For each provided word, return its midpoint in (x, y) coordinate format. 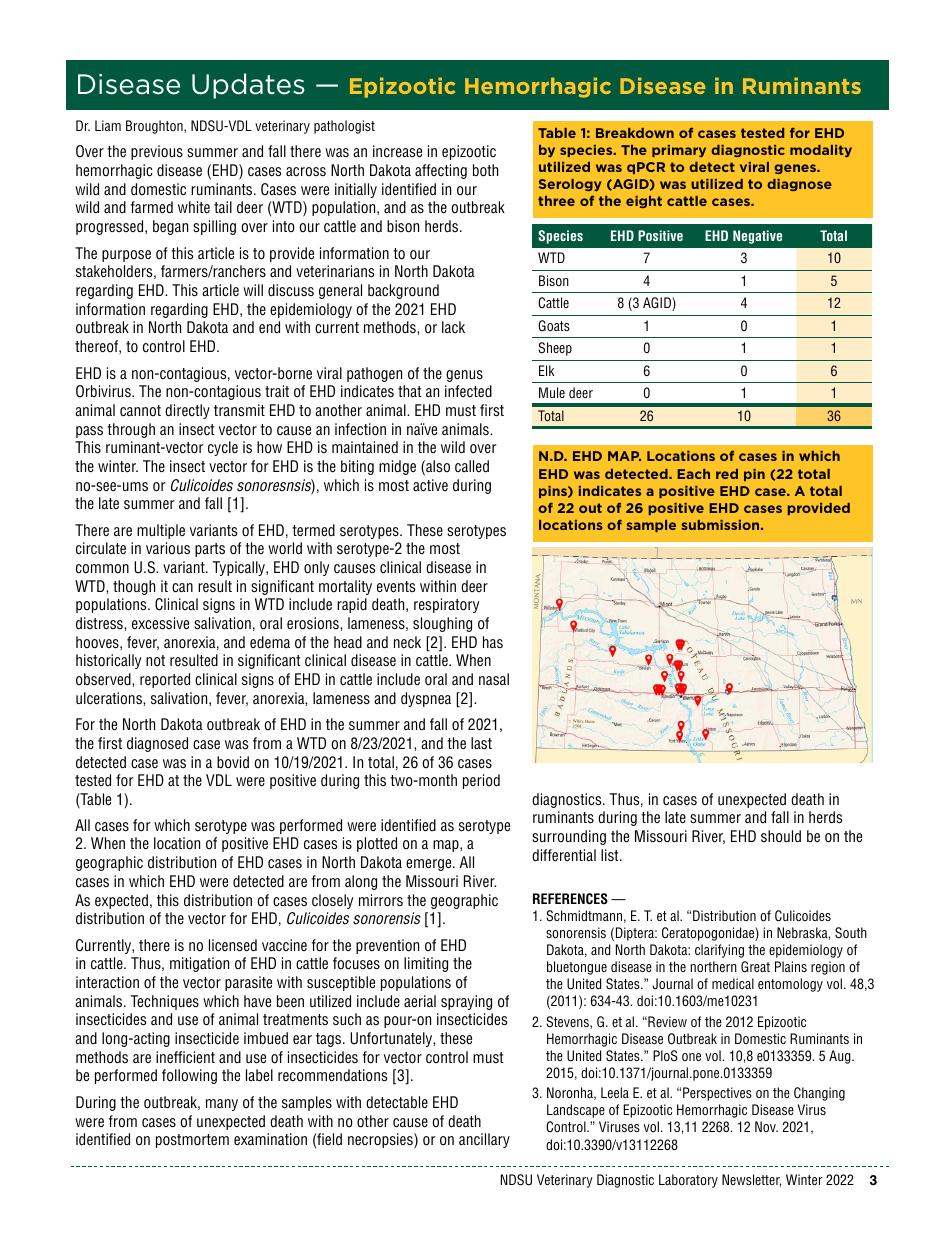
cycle (223, 448)
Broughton (155, 127)
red (727, 474)
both (485, 170)
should (781, 836)
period (481, 781)
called (472, 466)
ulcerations (110, 698)
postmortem (192, 1141)
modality (821, 151)
